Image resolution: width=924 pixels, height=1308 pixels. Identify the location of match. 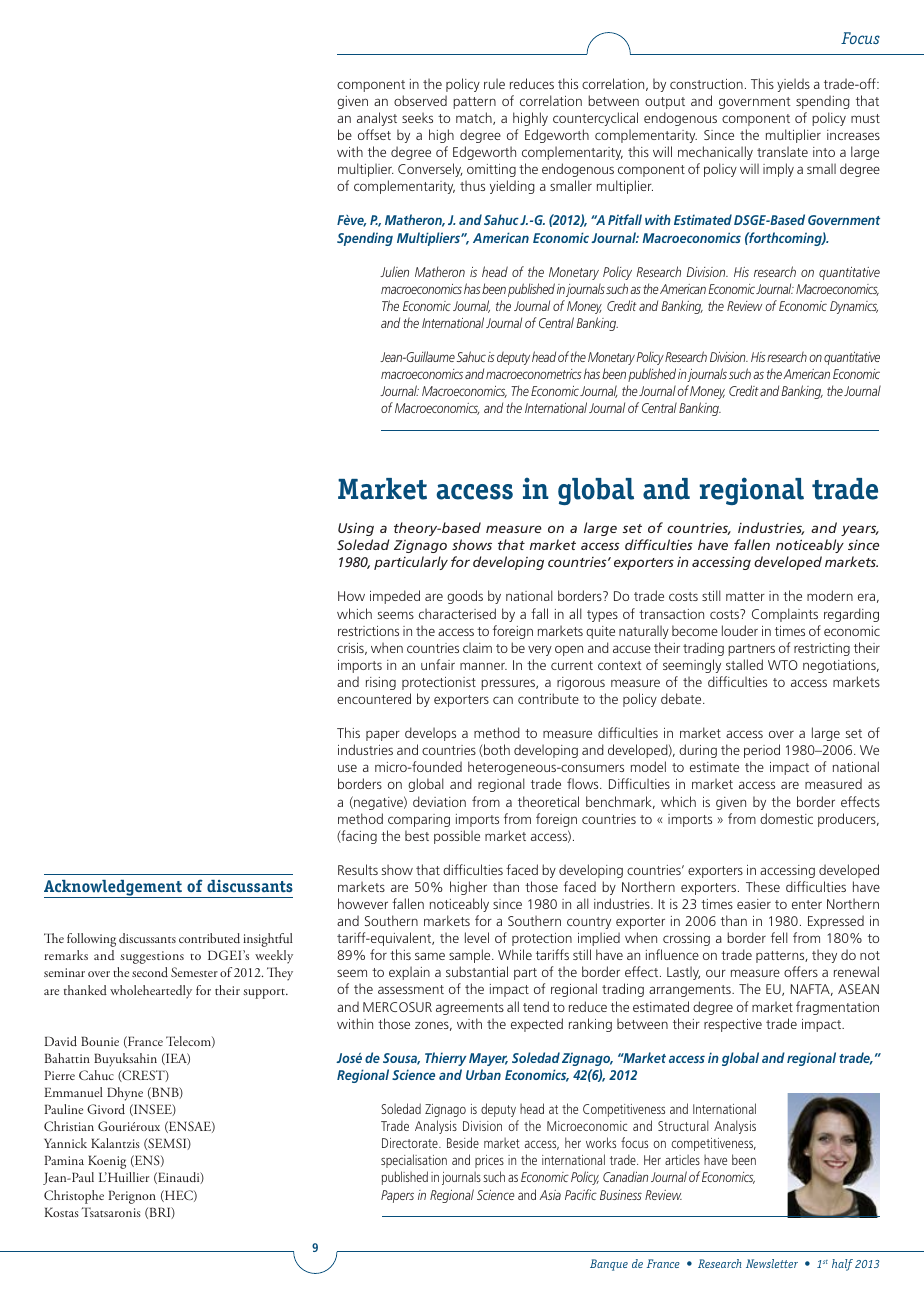
(475, 118).
